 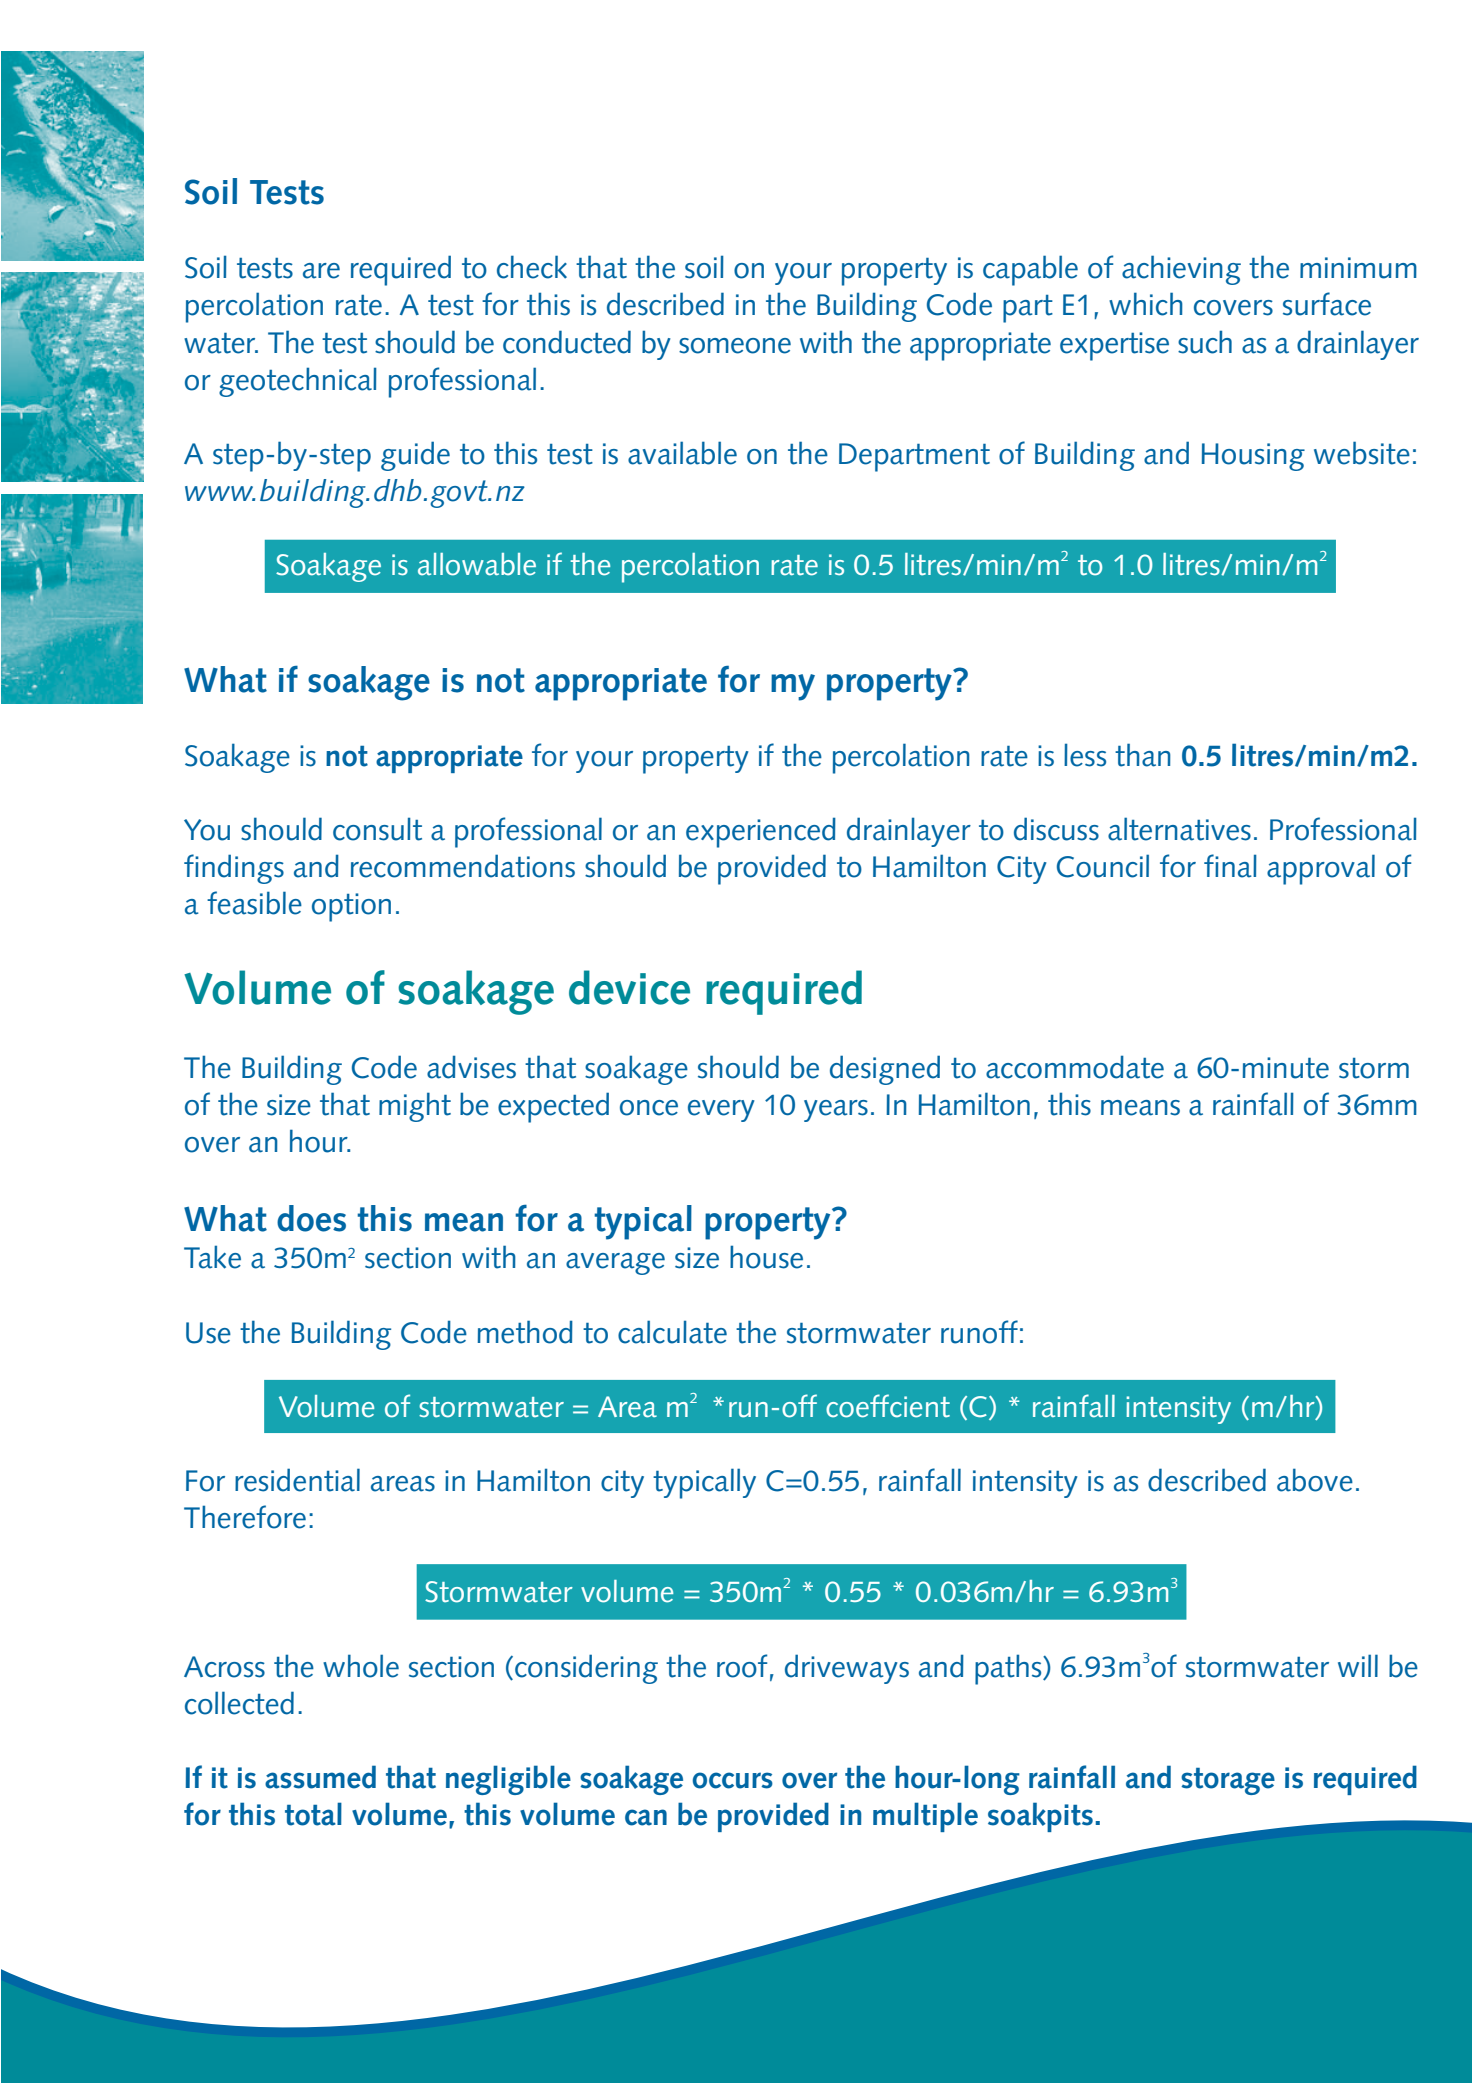 What do you see at coordinates (297, 1480) in the document?
I see `residential` at bounding box center [297, 1480].
